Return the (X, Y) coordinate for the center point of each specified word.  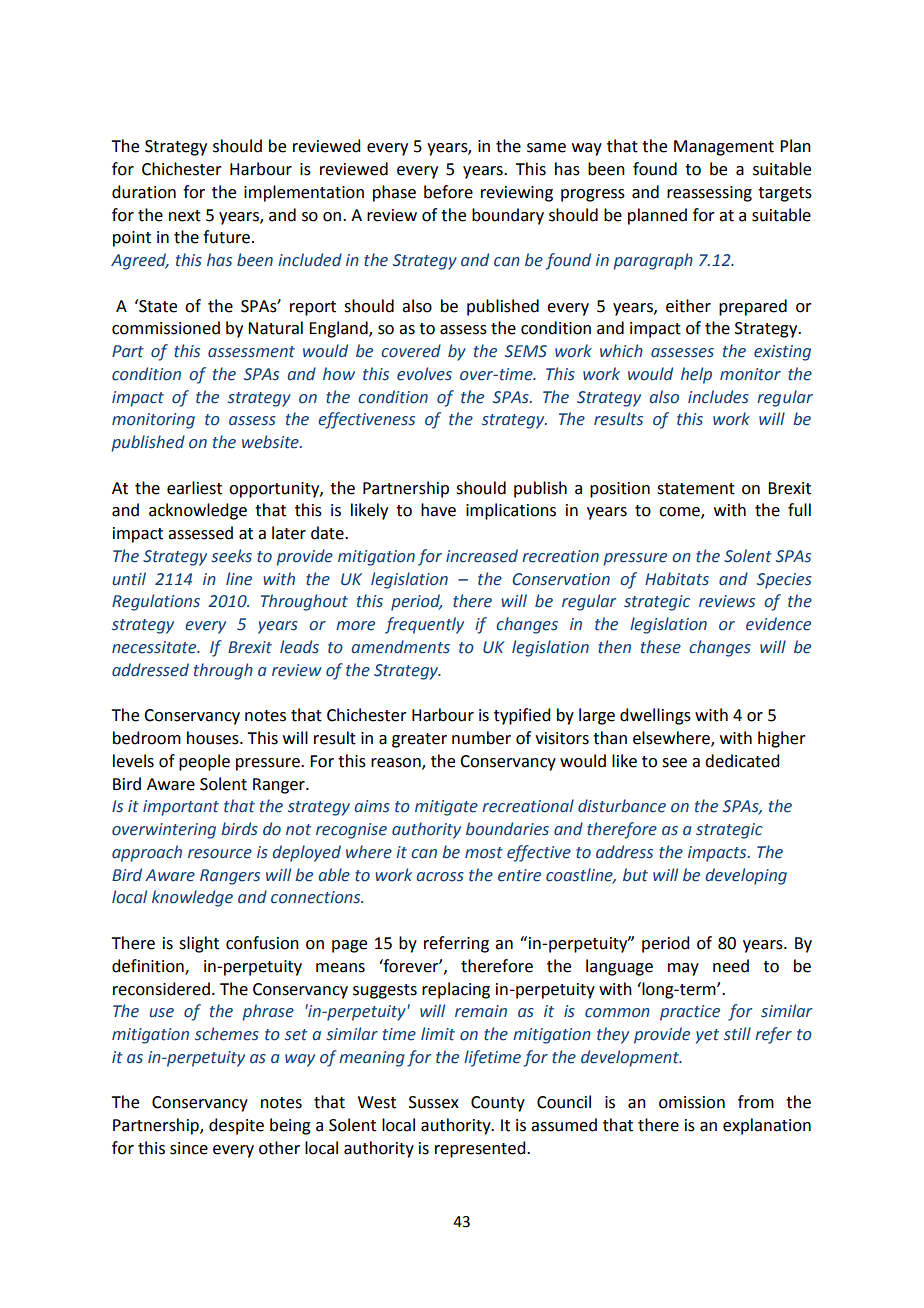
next (185, 216)
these (661, 647)
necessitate (155, 647)
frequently (424, 625)
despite (236, 1126)
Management (724, 148)
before (448, 192)
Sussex (434, 1102)
